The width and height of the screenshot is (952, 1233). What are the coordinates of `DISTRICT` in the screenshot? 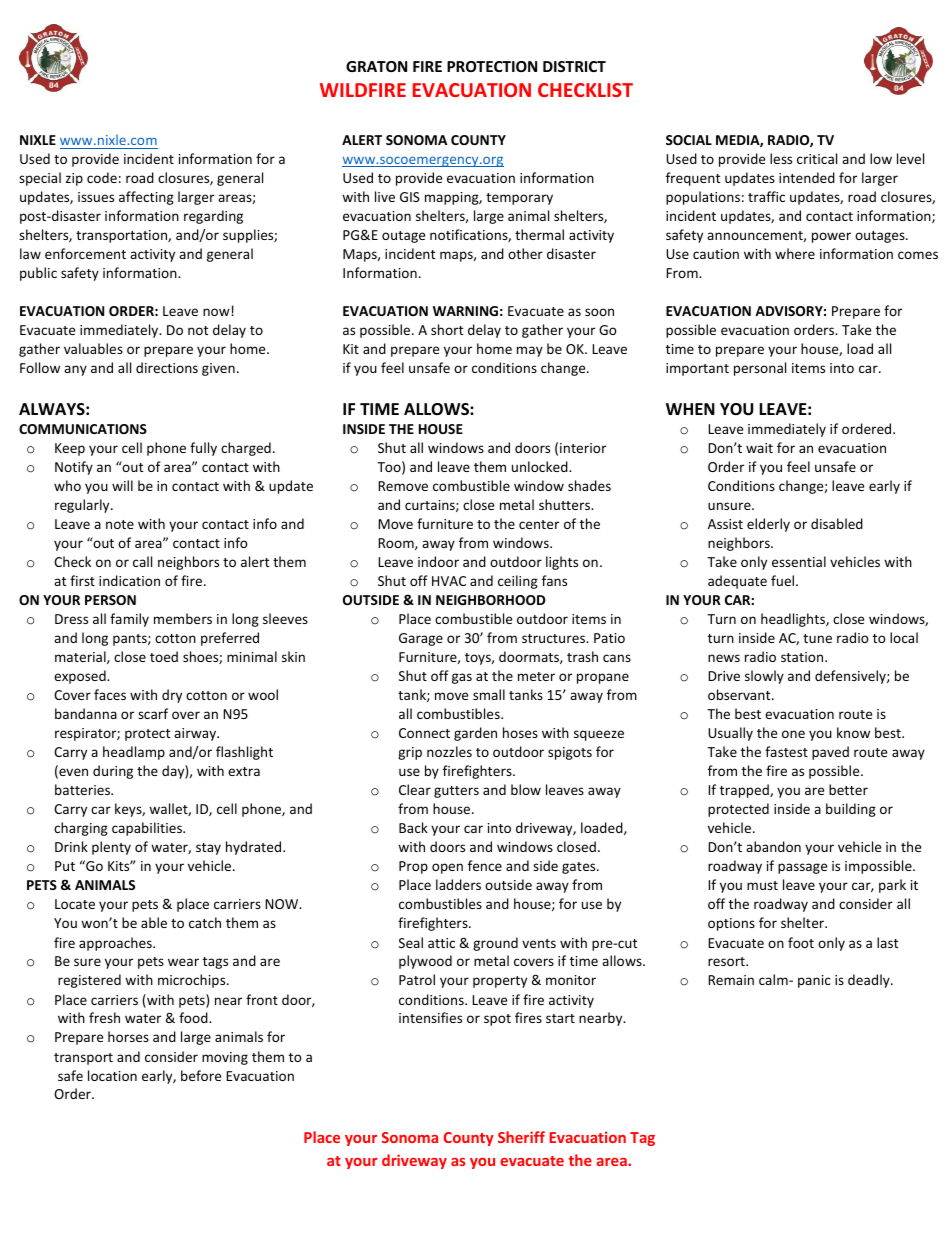 It's located at (574, 66).
